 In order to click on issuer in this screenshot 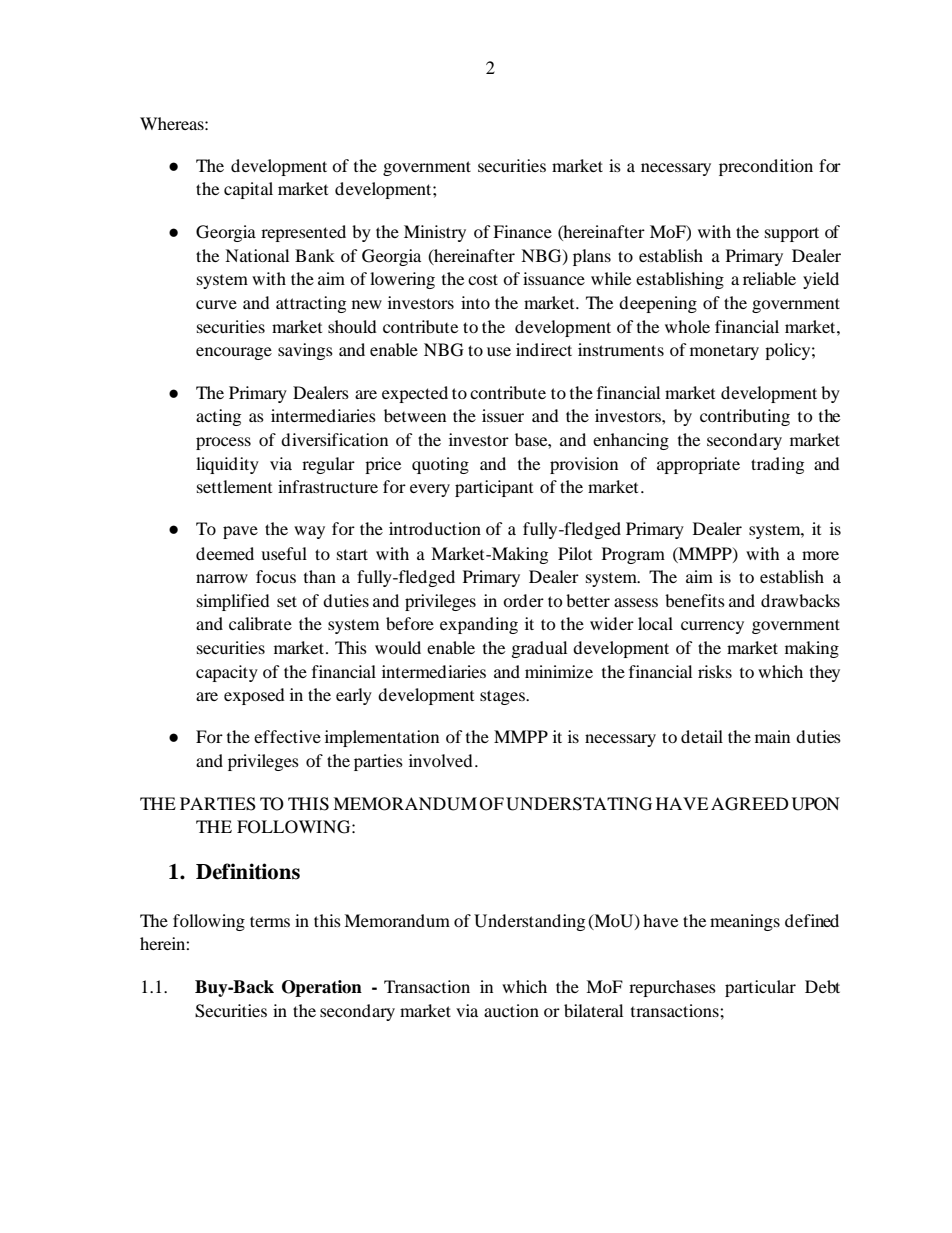, I will do `click(503, 415)`.
